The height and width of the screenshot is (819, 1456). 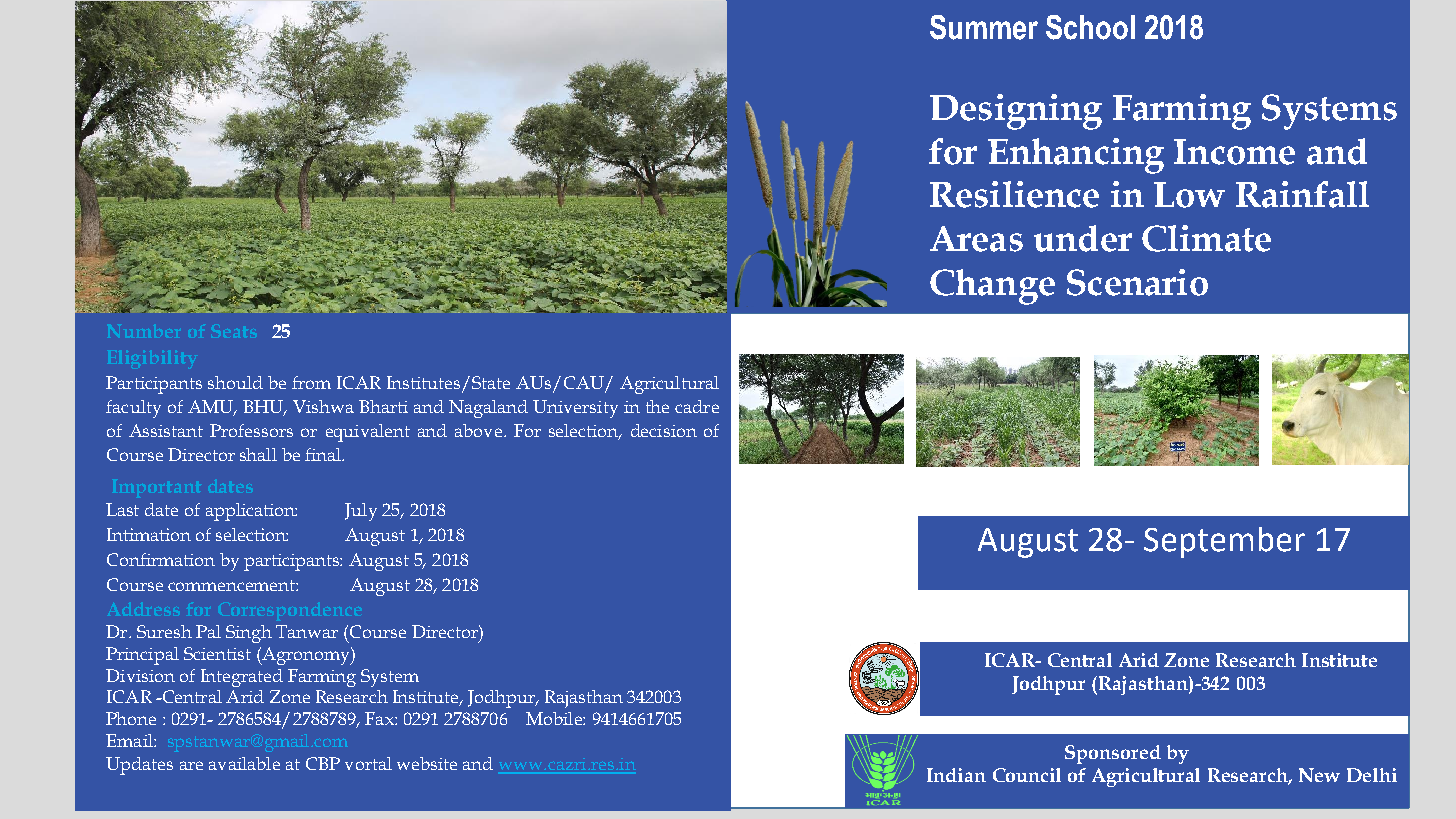 What do you see at coordinates (1016, 112) in the screenshot?
I see `Designing` at bounding box center [1016, 112].
